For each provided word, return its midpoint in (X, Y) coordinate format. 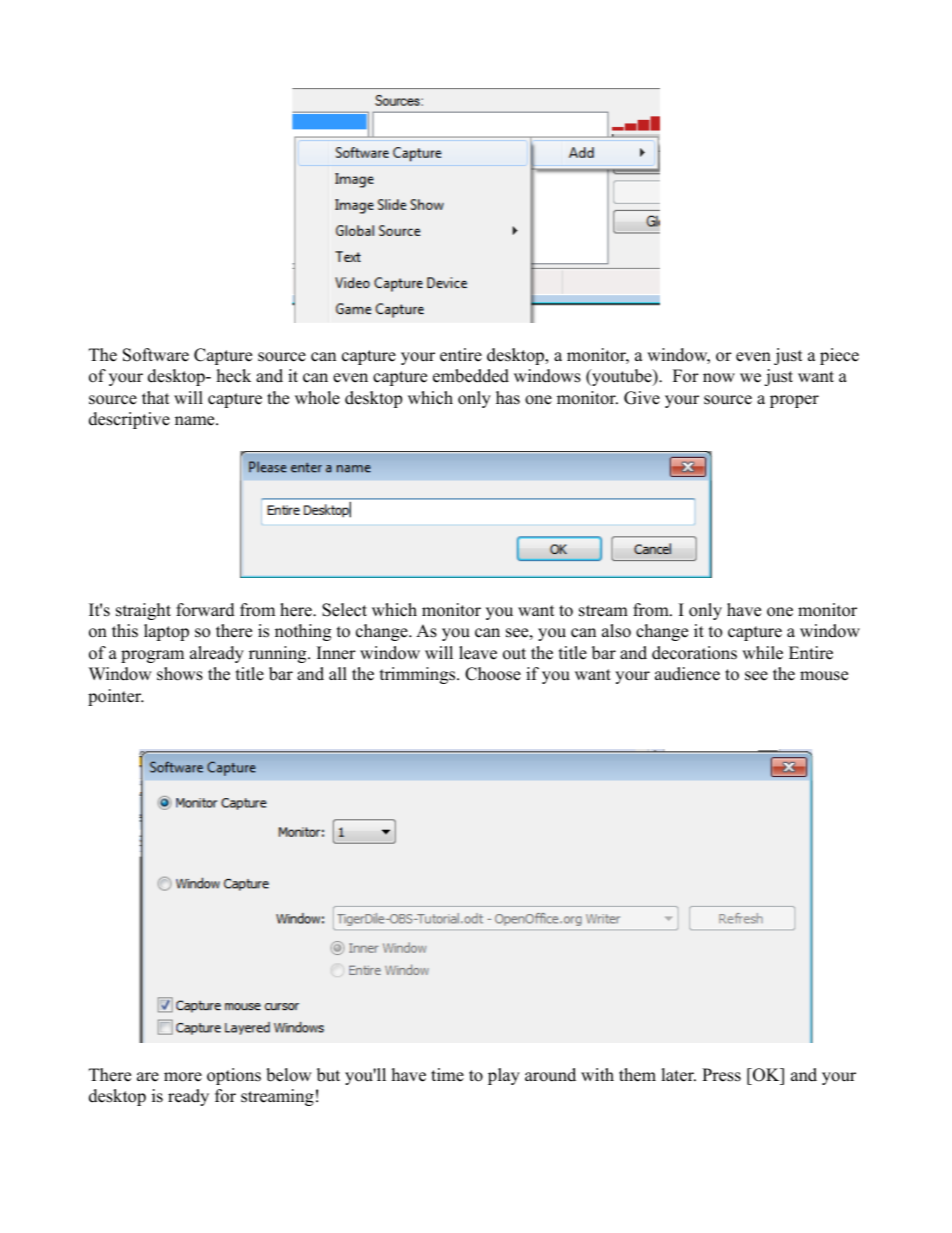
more (183, 1077)
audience (687, 674)
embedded (471, 376)
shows (180, 674)
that (156, 397)
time (447, 1075)
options (234, 1076)
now (719, 378)
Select (344, 610)
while (762, 653)
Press (721, 1075)
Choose (493, 674)
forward (205, 610)
